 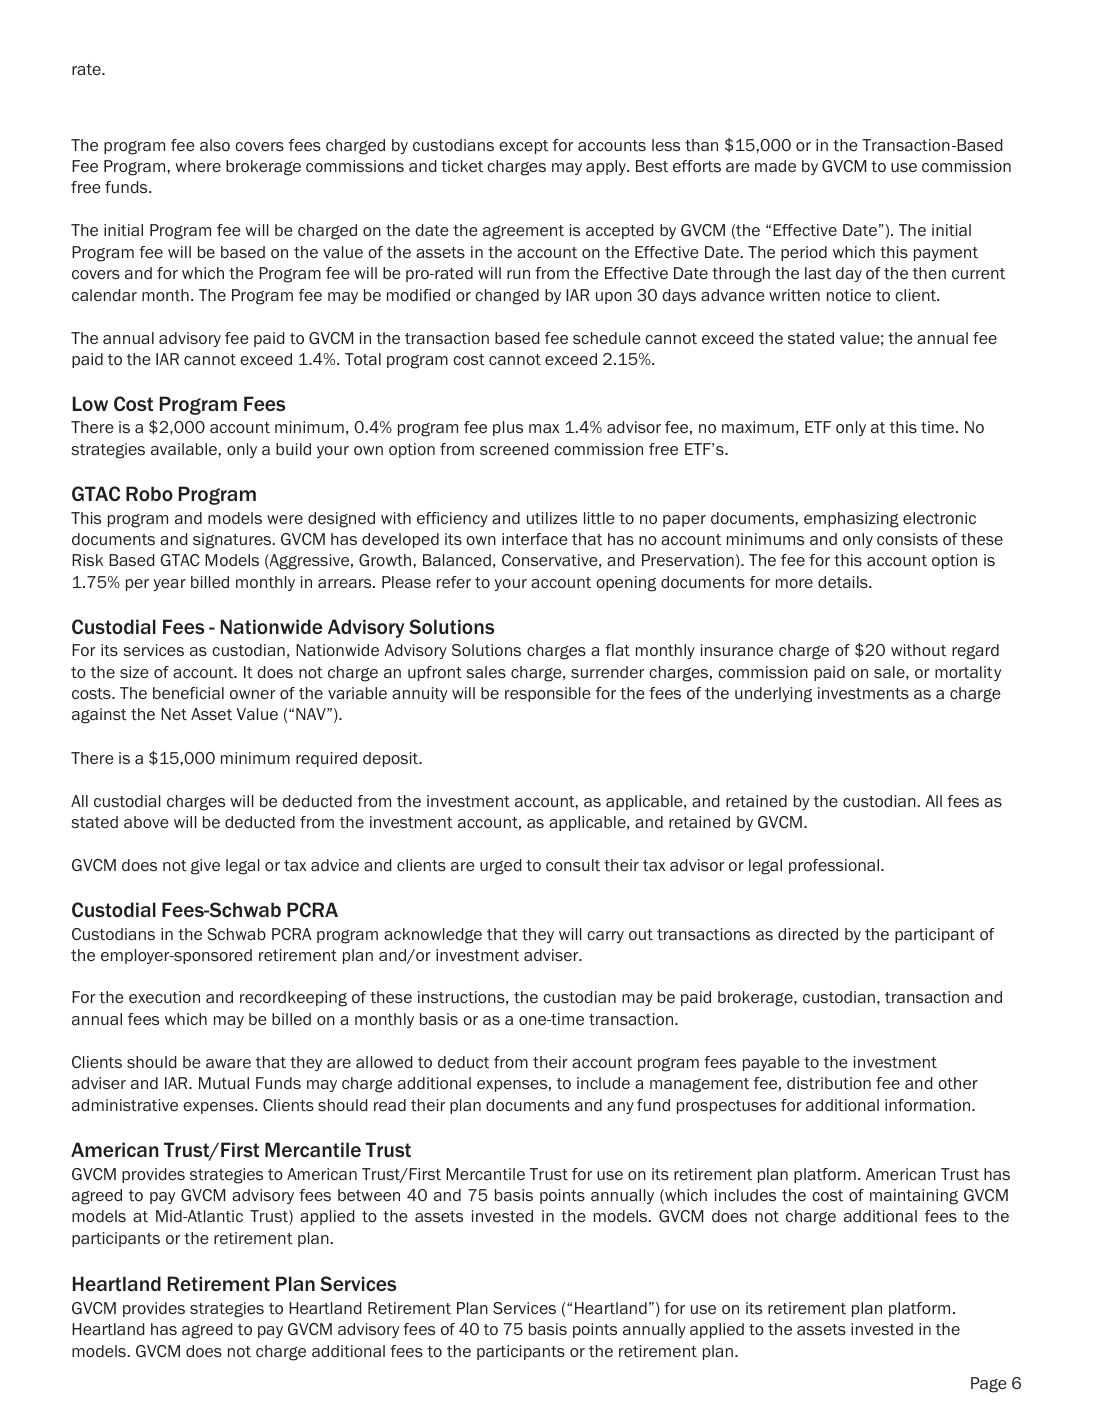 I want to click on except, so click(x=523, y=147).
